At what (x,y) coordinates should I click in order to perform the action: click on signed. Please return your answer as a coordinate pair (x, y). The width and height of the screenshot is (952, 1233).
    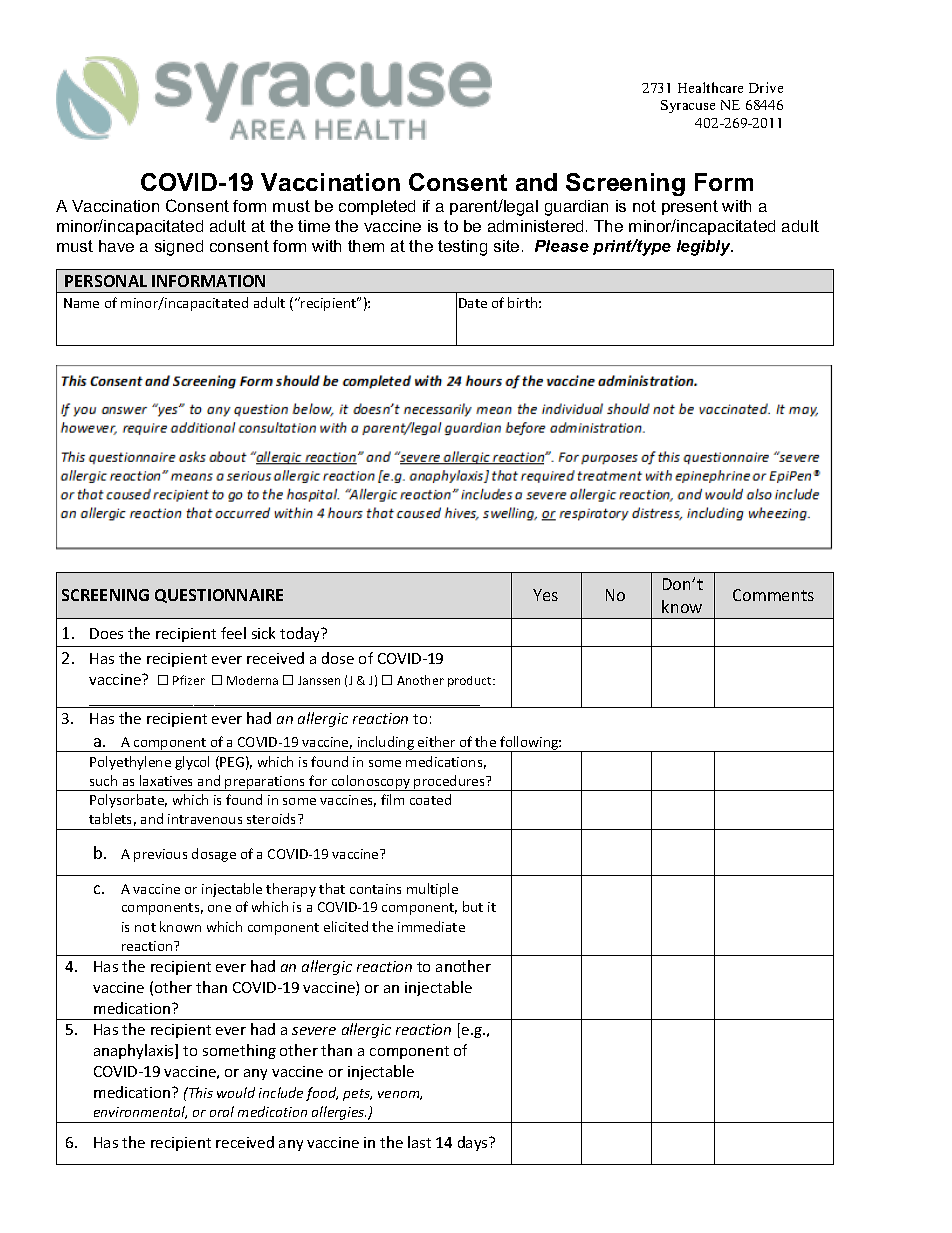
    Looking at the image, I should click on (179, 248).
